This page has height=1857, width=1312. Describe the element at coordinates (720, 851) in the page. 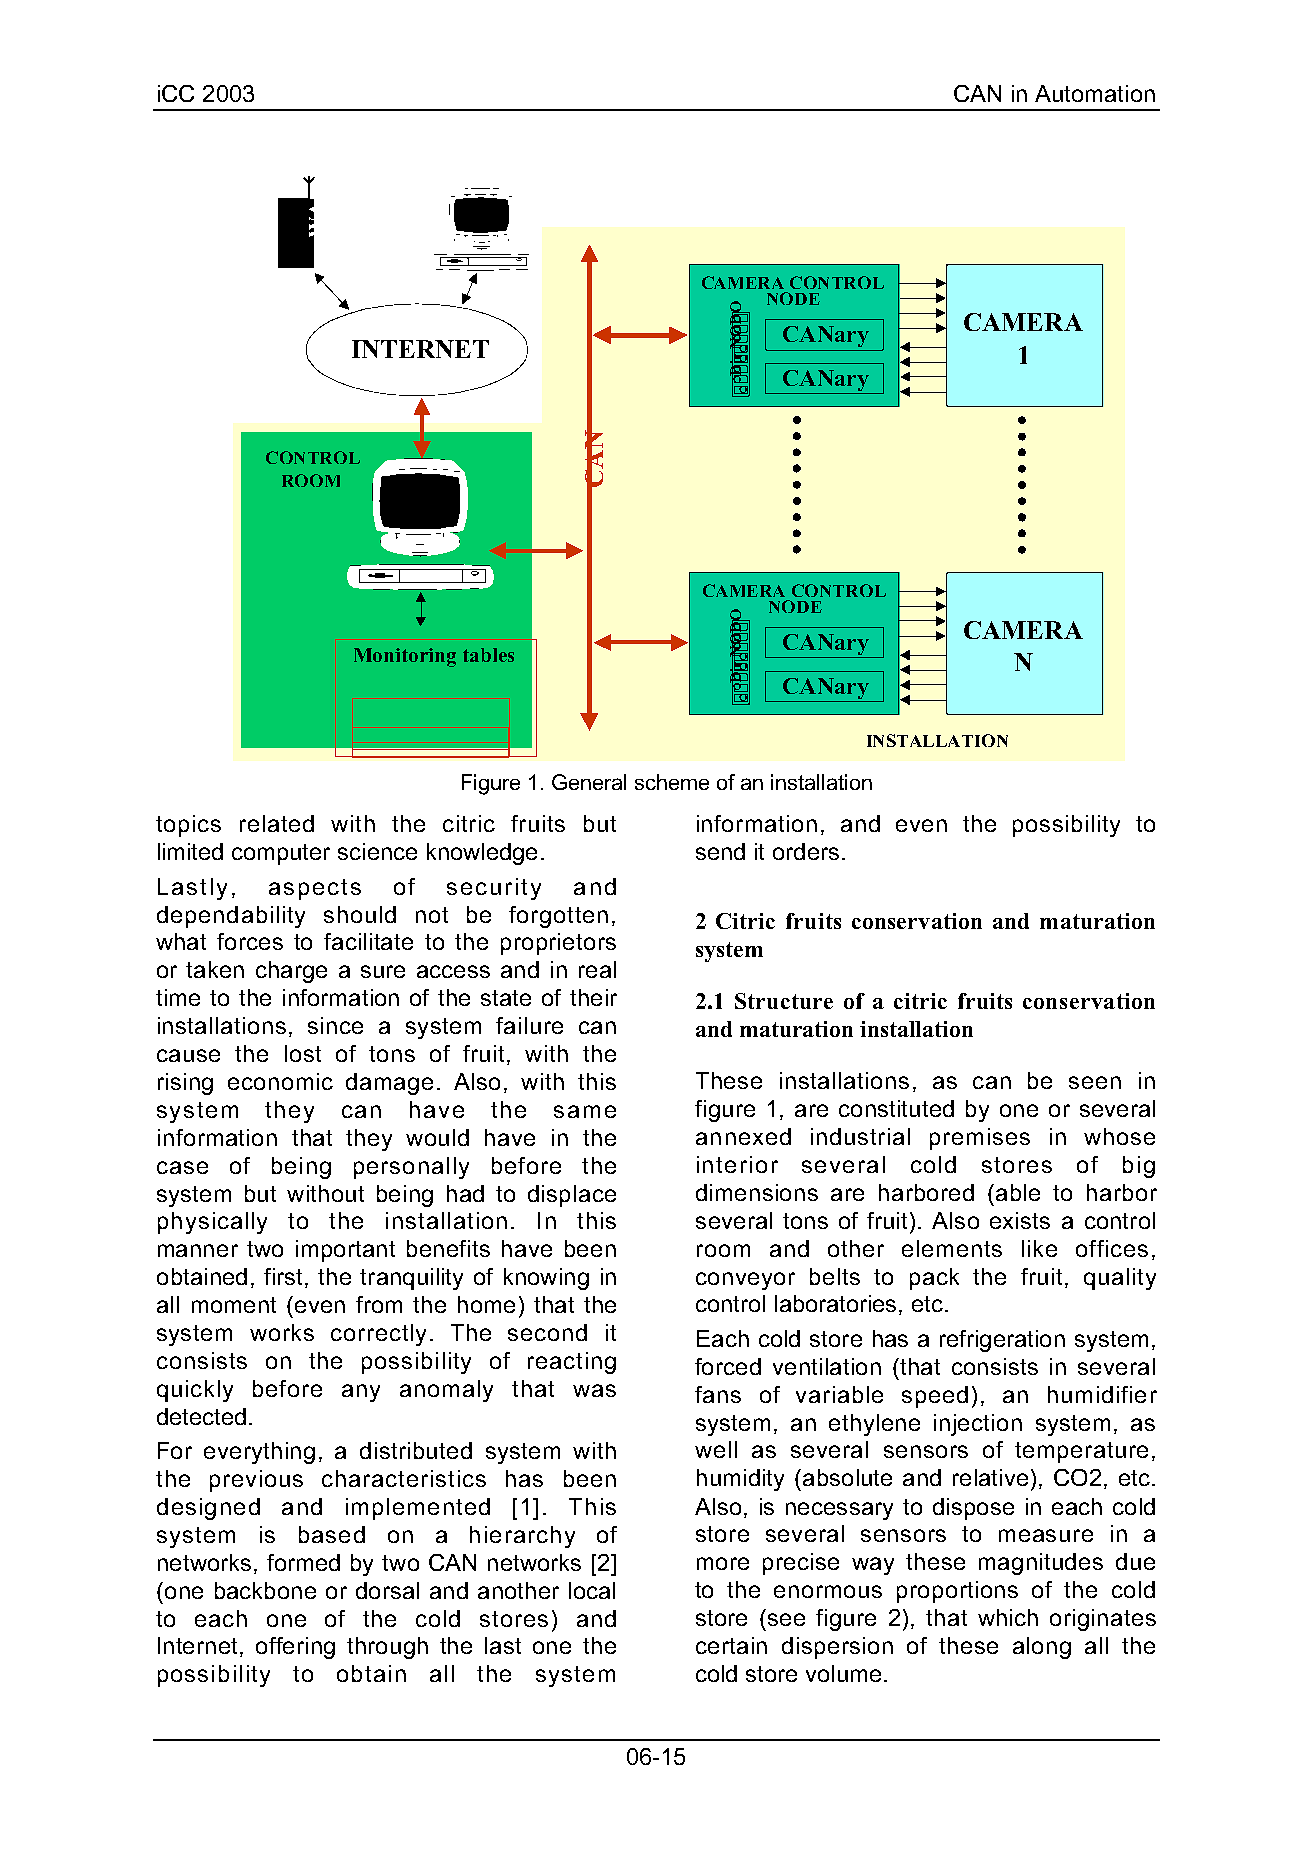

I see `send` at that location.
